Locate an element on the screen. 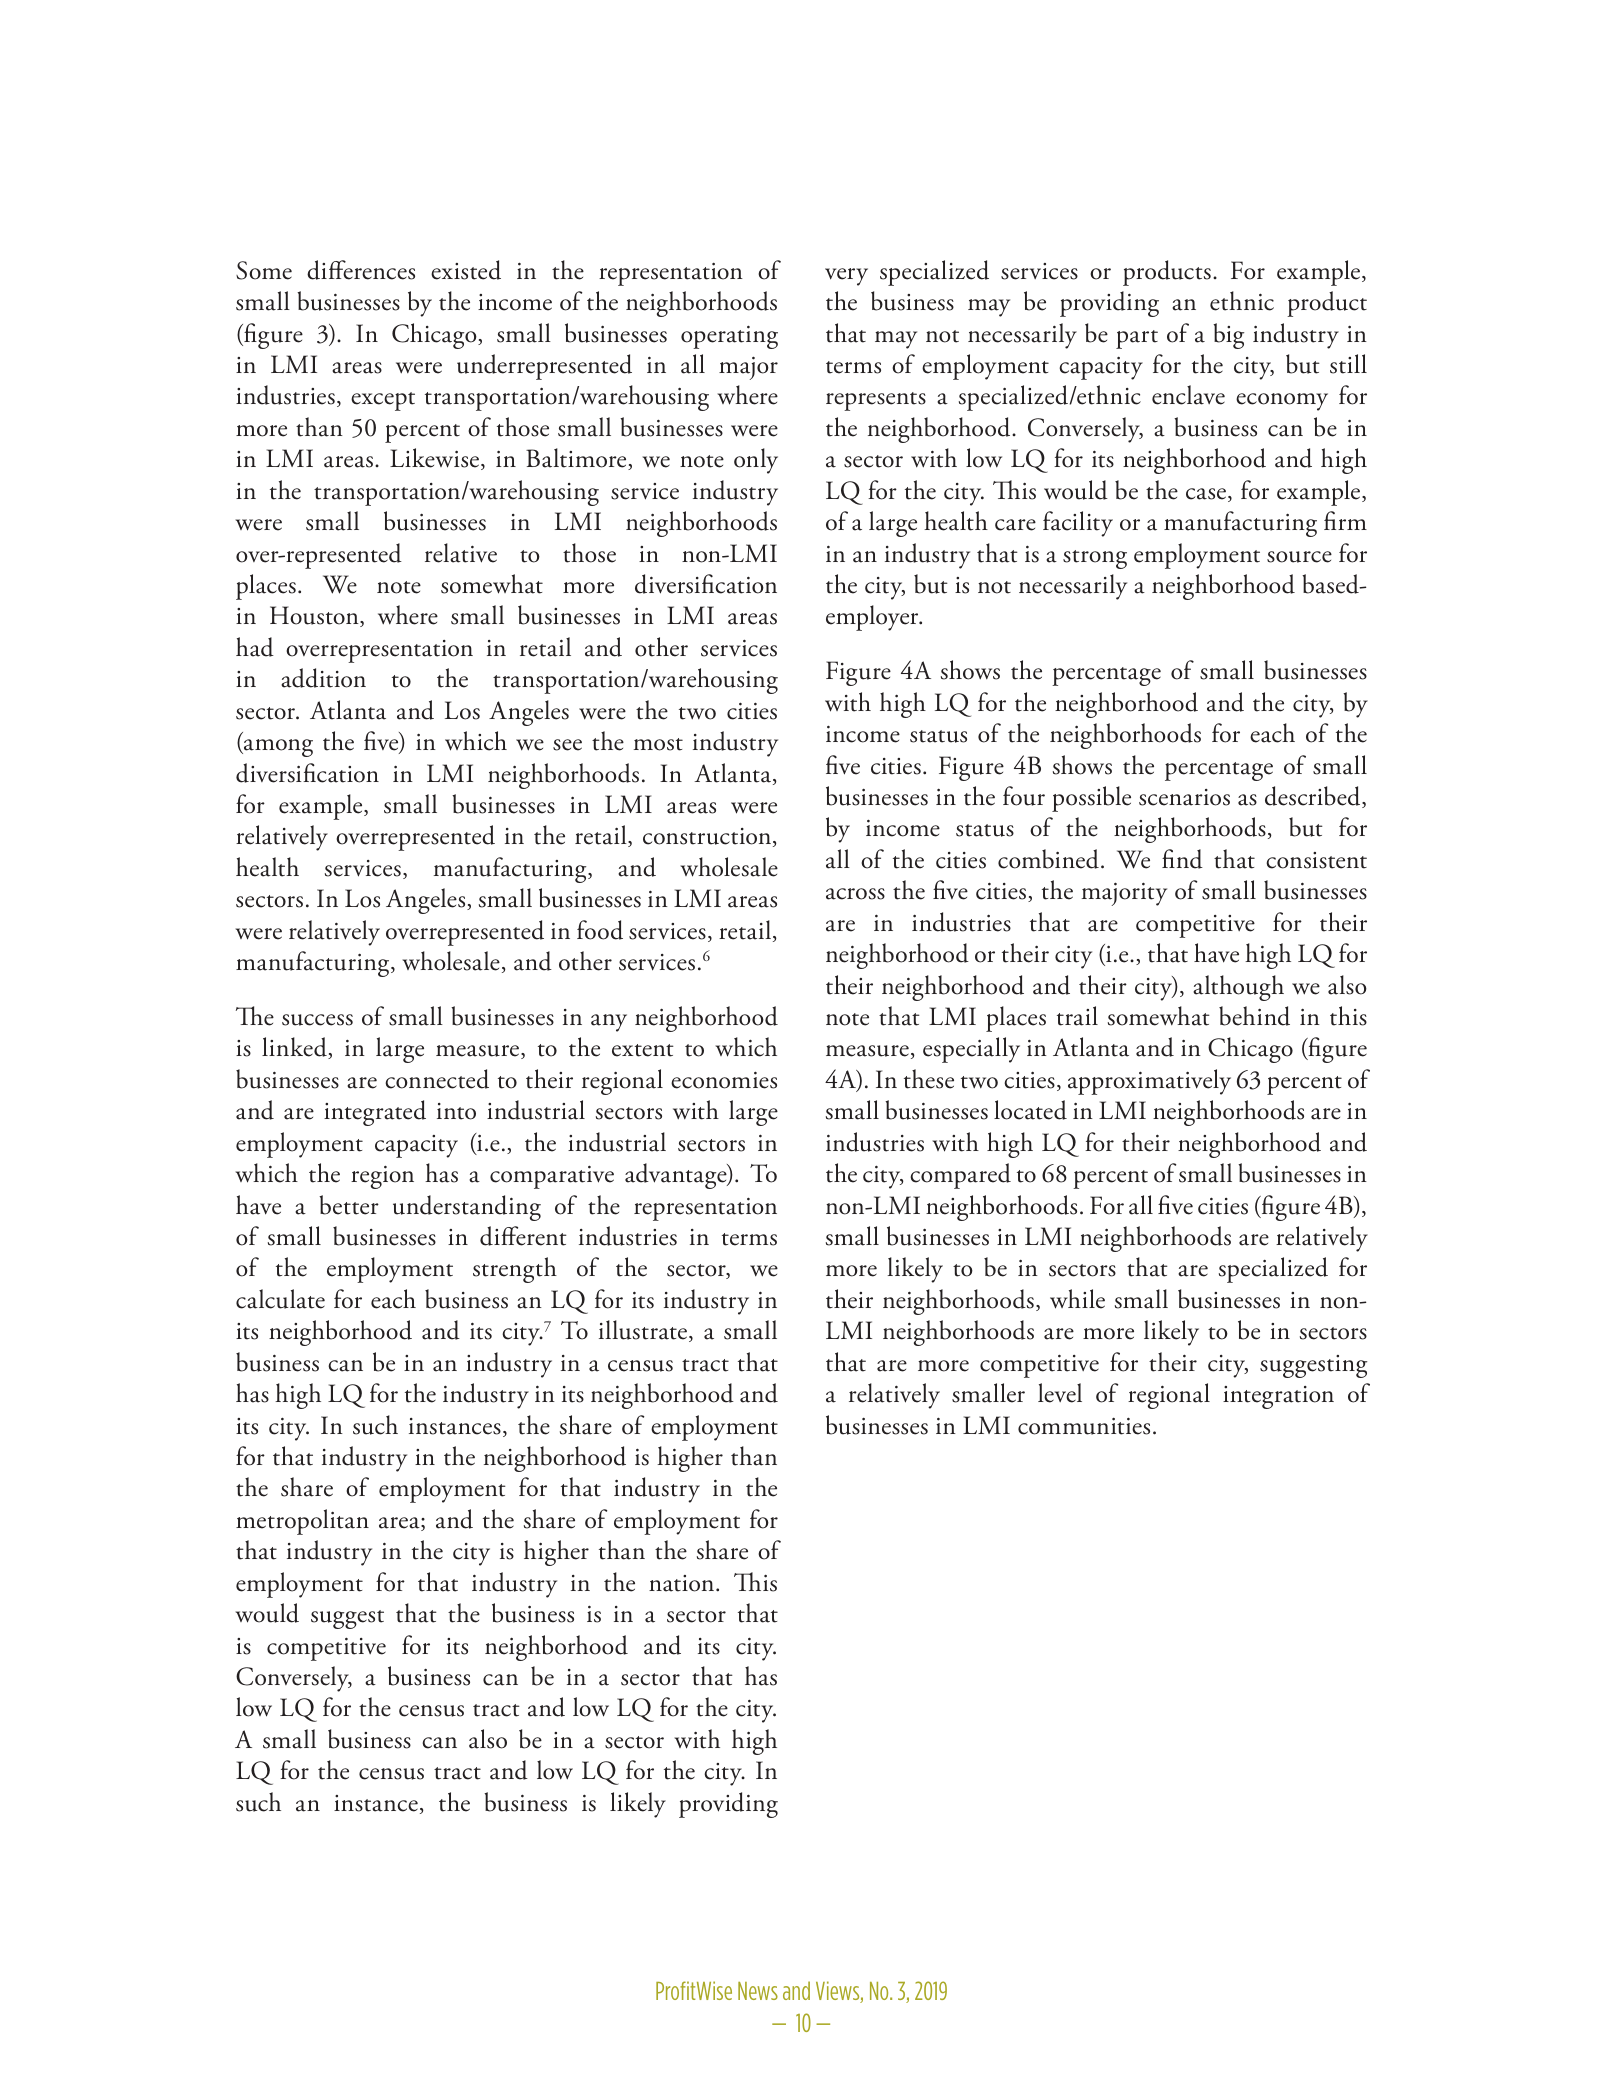 Image resolution: width=1603 pixels, height=2074 pixels. integrated is located at coordinates (375, 1113).
